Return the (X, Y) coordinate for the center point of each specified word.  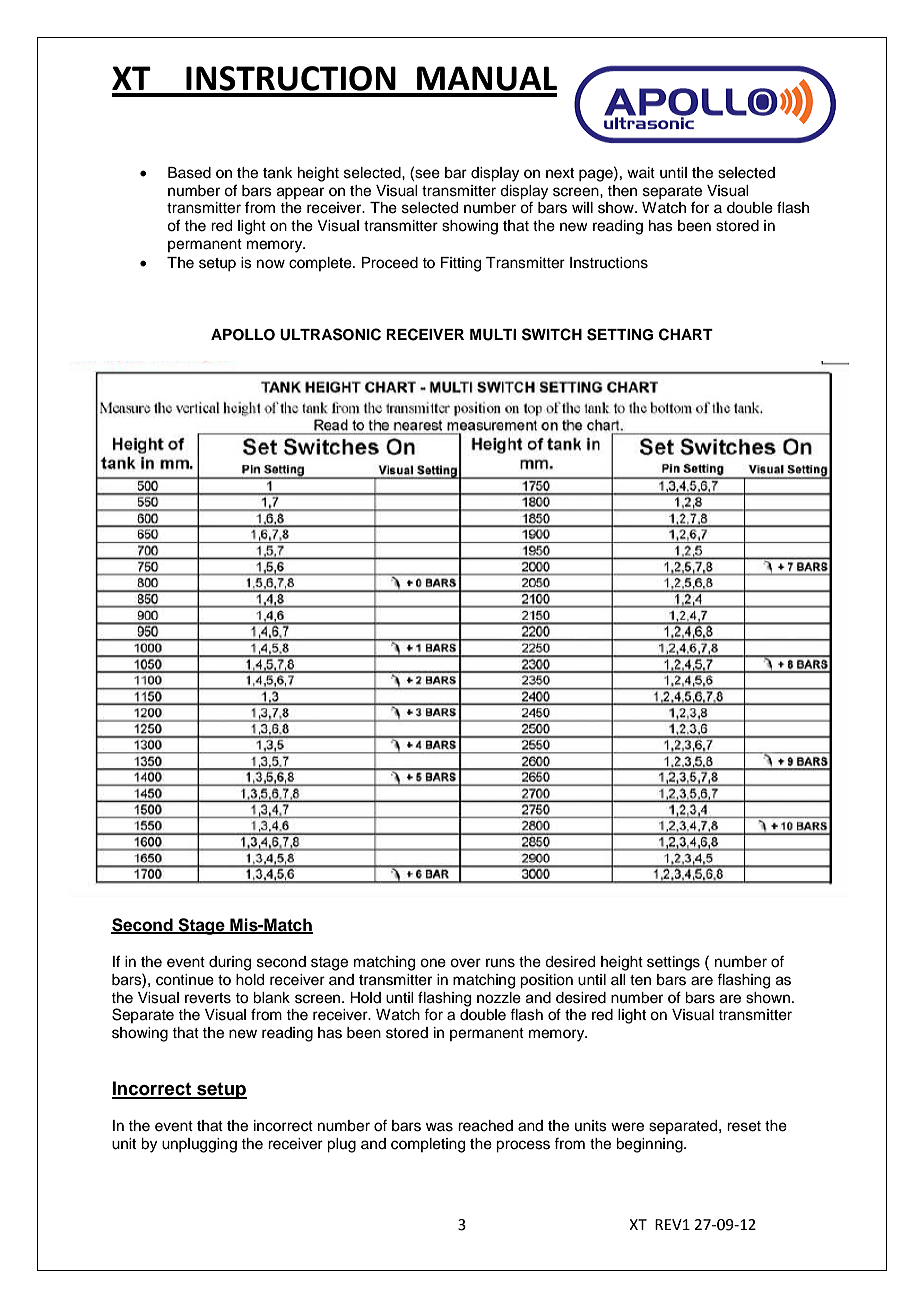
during (230, 963)
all (618, 979)
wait (641, 172)
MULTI (493, 335)
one (433, 963)
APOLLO (243, 335)
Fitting (461, 264)
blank (271, 998)
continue (185, 980)
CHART (686, 334)
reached (485, 1126)
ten (640, 980)
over (465, 963)
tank (278, 173)
